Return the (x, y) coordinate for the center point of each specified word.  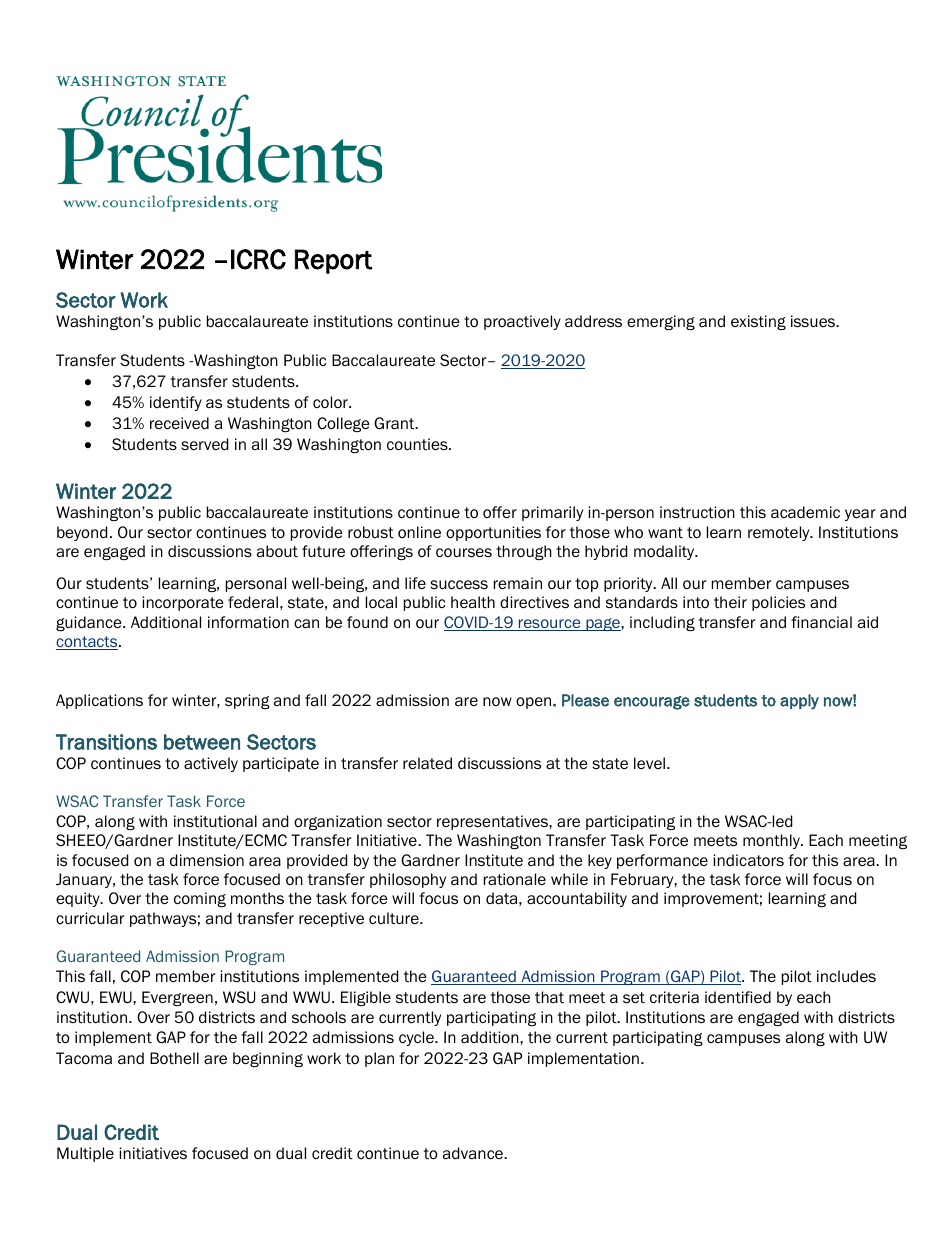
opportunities (493, 533)
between (202, 742)
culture (395, 918)
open (535, 703)
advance (474, 1153)
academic (805, 512)
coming (200, 899)
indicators (748, 860)
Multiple (85, 1154)
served (204, 444)
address (593, 321)
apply (799, 702)
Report (333, 261)
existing (758, 322)
